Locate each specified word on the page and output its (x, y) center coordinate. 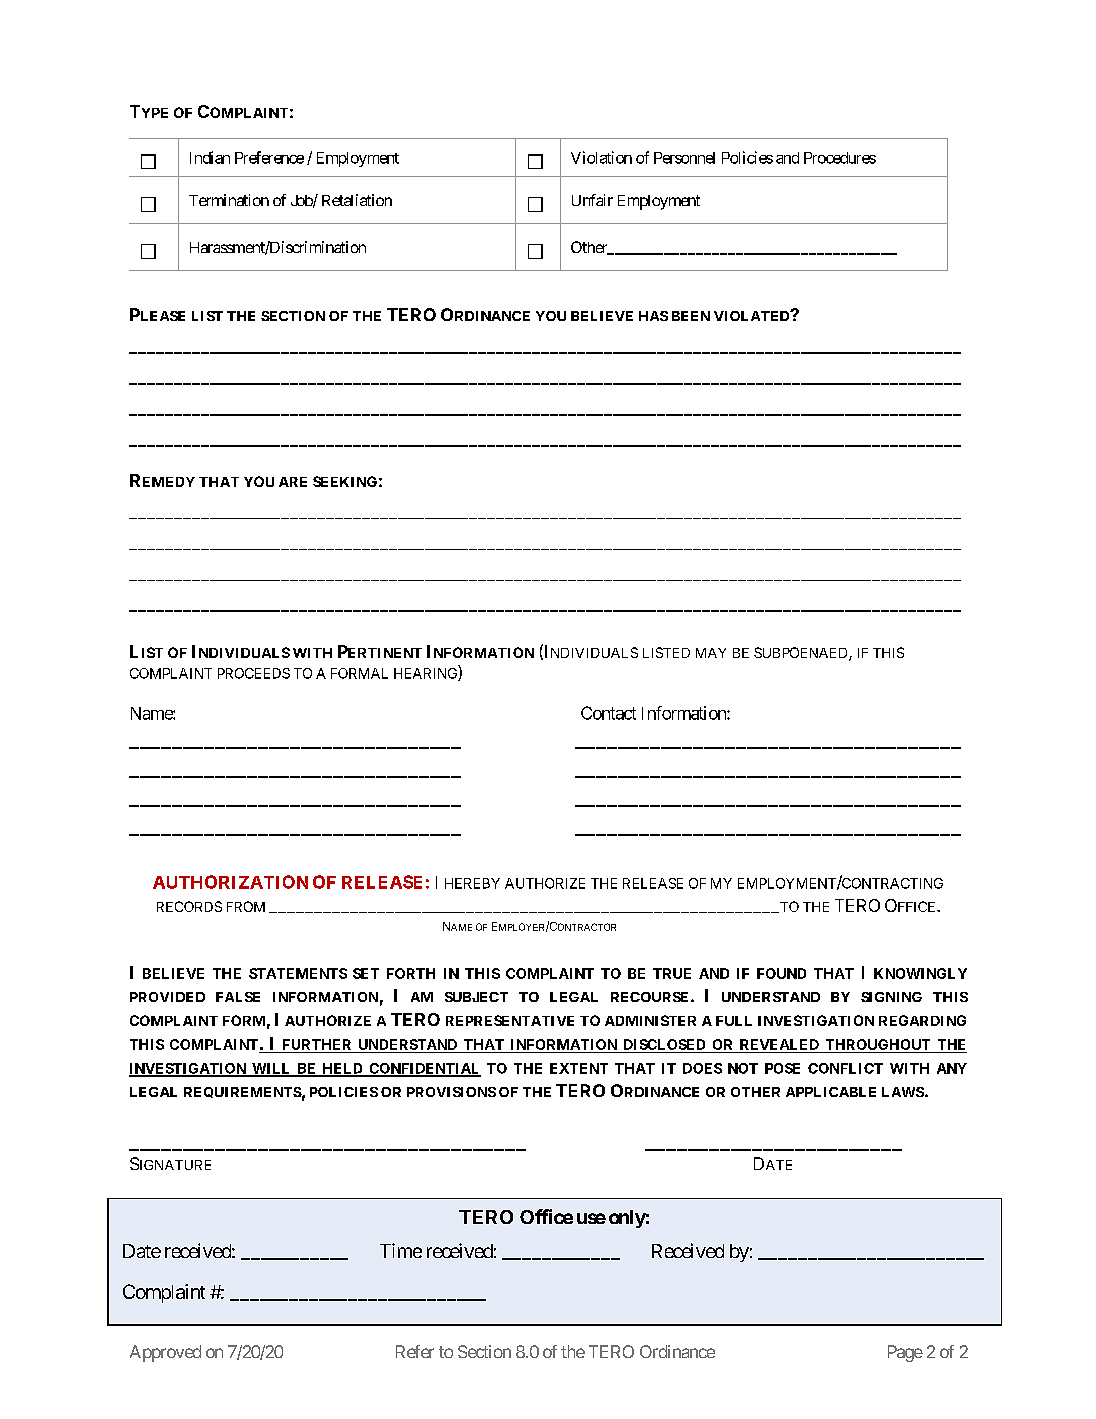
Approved (165, 1353)
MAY (711, 653)
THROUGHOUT (878, 1046)
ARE (293, 482)
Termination (229, 200)
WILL (271, 1069)
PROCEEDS (254, 673)
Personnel (684, 158)
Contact (608, 713)
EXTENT (579, 1068)
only (627, 1219)
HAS (653, 316)
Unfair (592, 200)
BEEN (691, 316)
